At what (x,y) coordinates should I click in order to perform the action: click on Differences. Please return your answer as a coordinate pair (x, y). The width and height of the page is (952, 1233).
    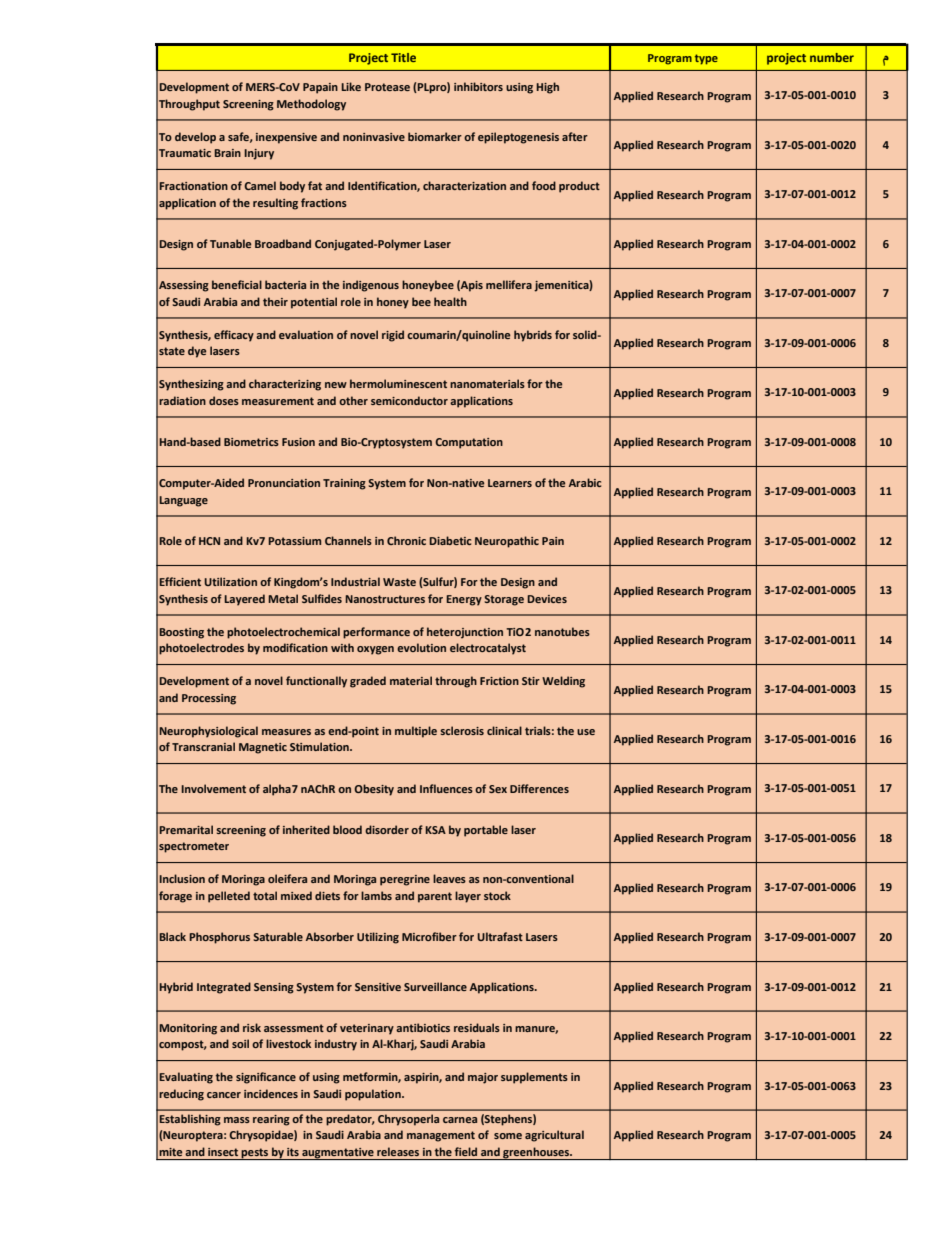
    Looking at the image, I should click on (539, 788).
